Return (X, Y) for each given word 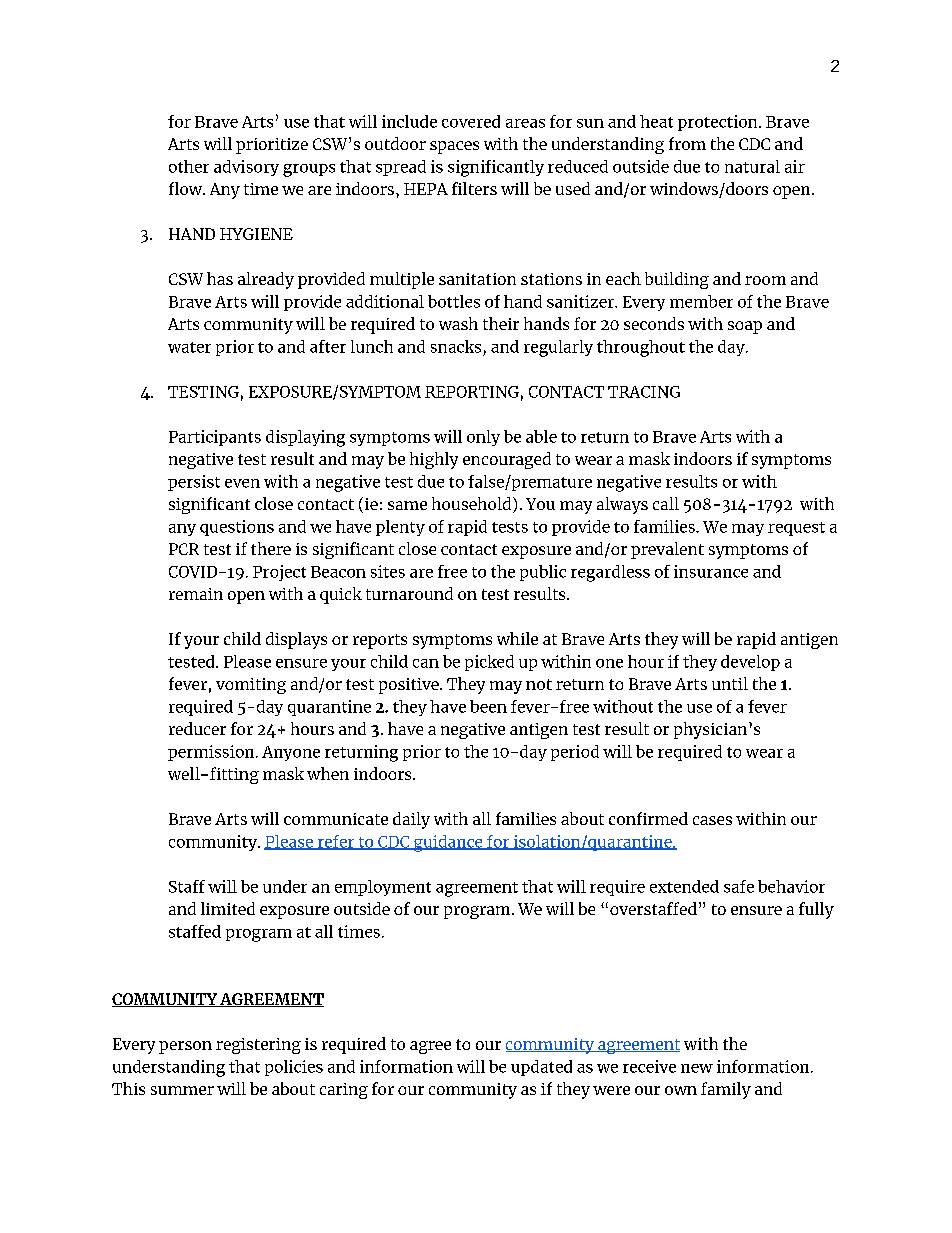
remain (196, 594)
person (185, 1047)
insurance (711, 571)
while (517, 638)
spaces (454, 147)
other (189, 166)
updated (541, 1068)
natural (752, 166)
